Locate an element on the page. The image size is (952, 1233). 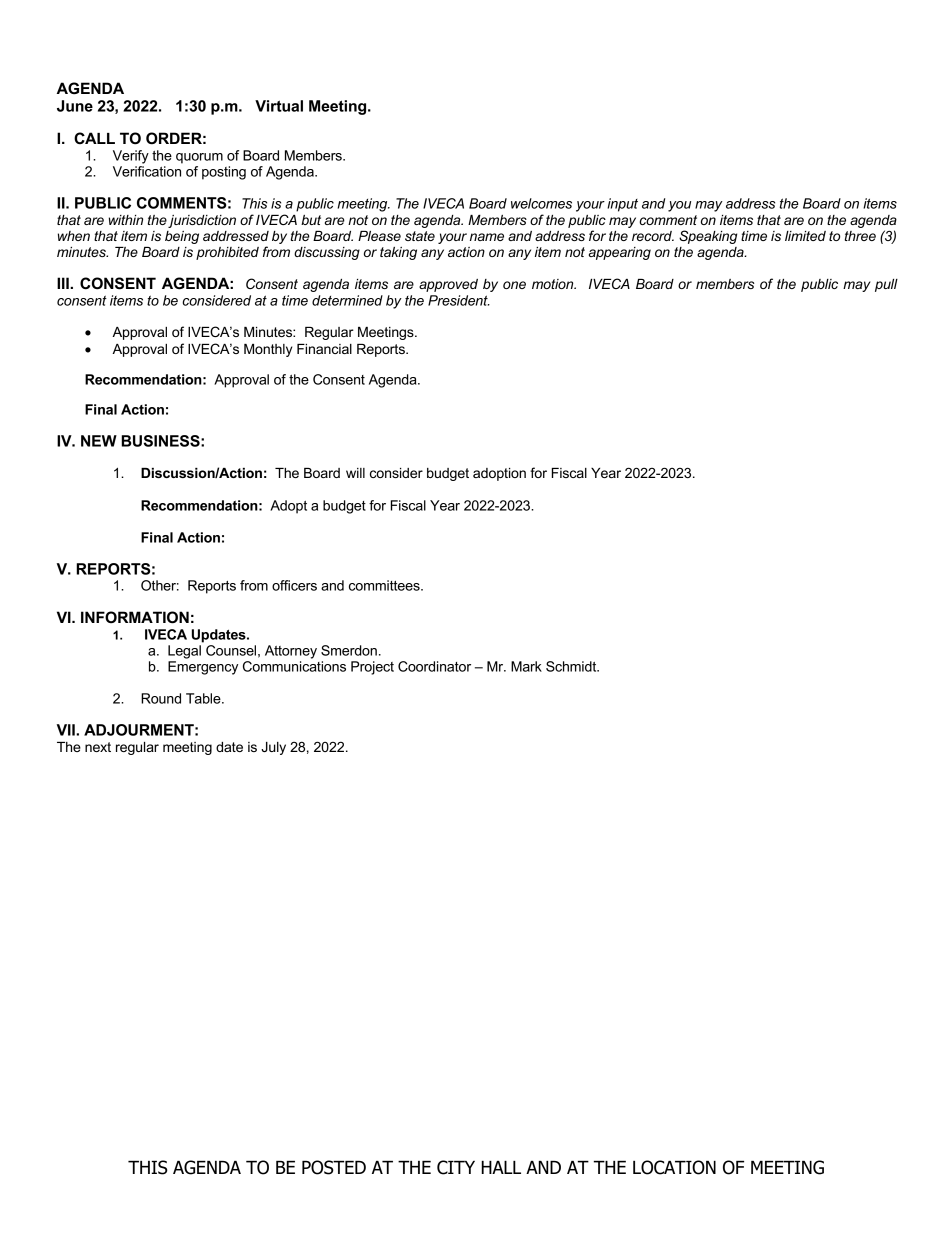
welcomes is located at coordinates (541, 203).
